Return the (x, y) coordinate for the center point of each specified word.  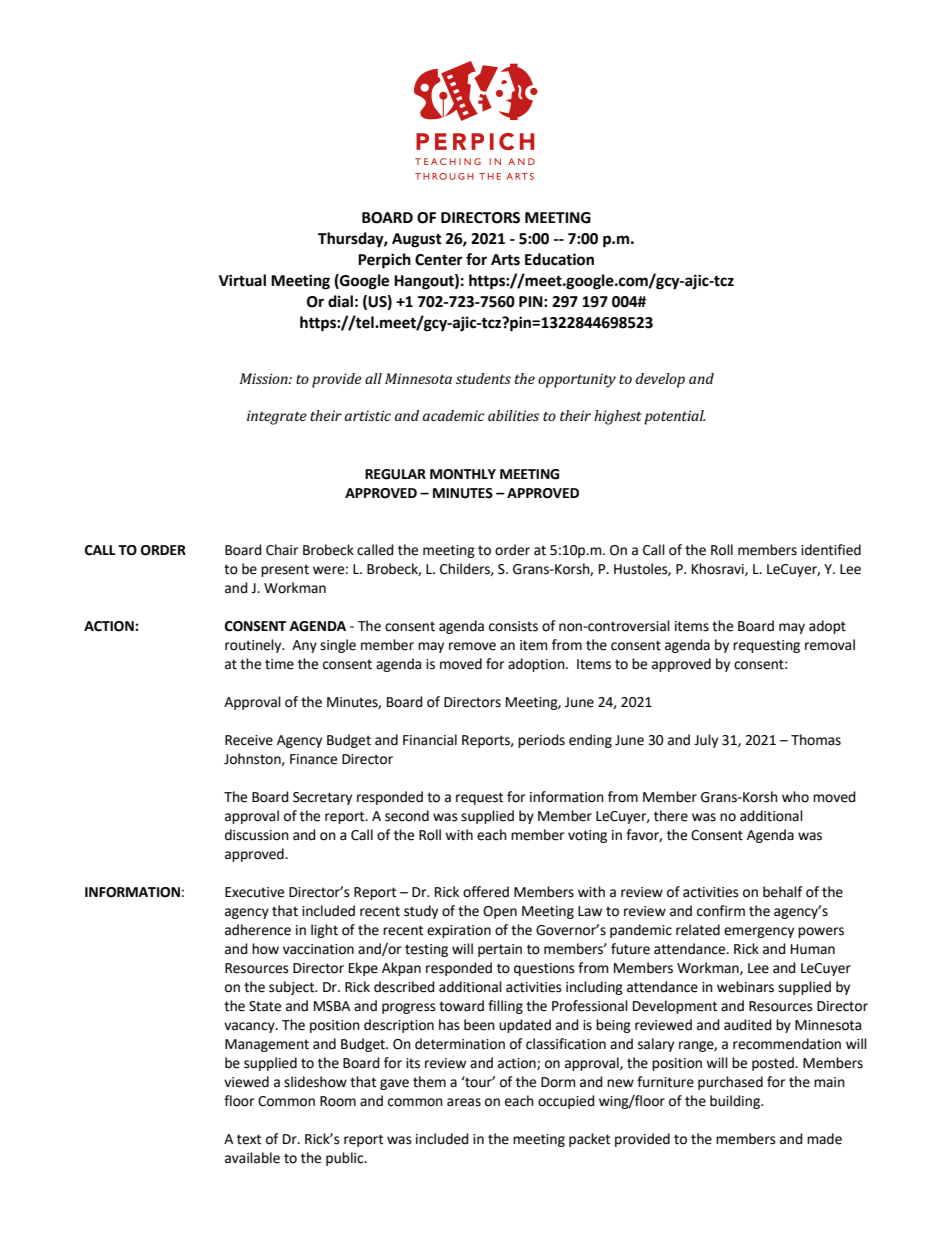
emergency (759, 932)
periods (541, 741)
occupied (566, 1102)
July (706, 741)
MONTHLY (463, 474)
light (324, 931)
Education (559, 259)
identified (831, 550)
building (736, 1102)
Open (500, 912)
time (279, 664)
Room (338, 1101)
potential (674, 417)
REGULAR (395, 474)
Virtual (242, 280)
